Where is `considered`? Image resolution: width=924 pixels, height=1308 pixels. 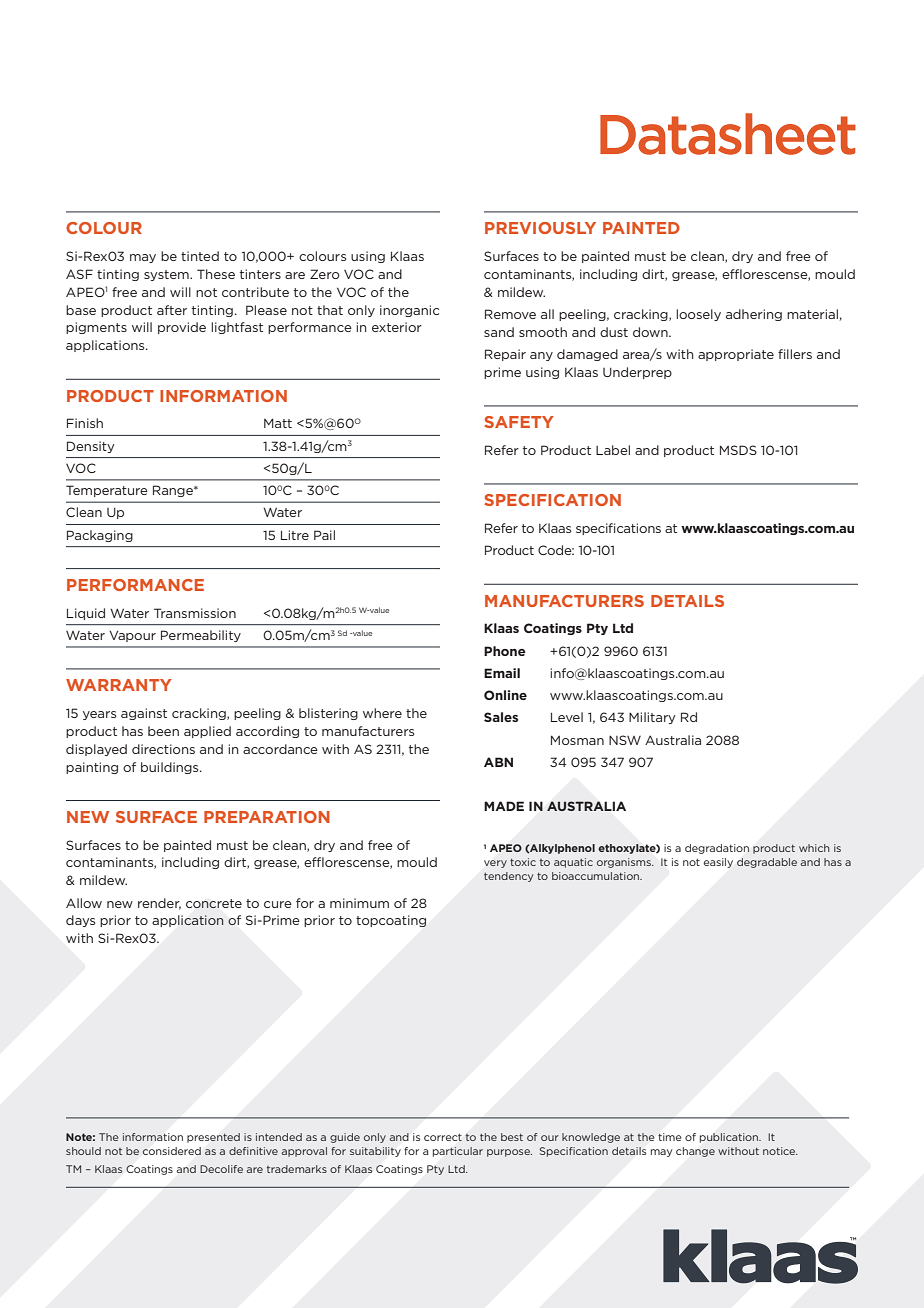 considered is located at coordinates (171, 1151).
